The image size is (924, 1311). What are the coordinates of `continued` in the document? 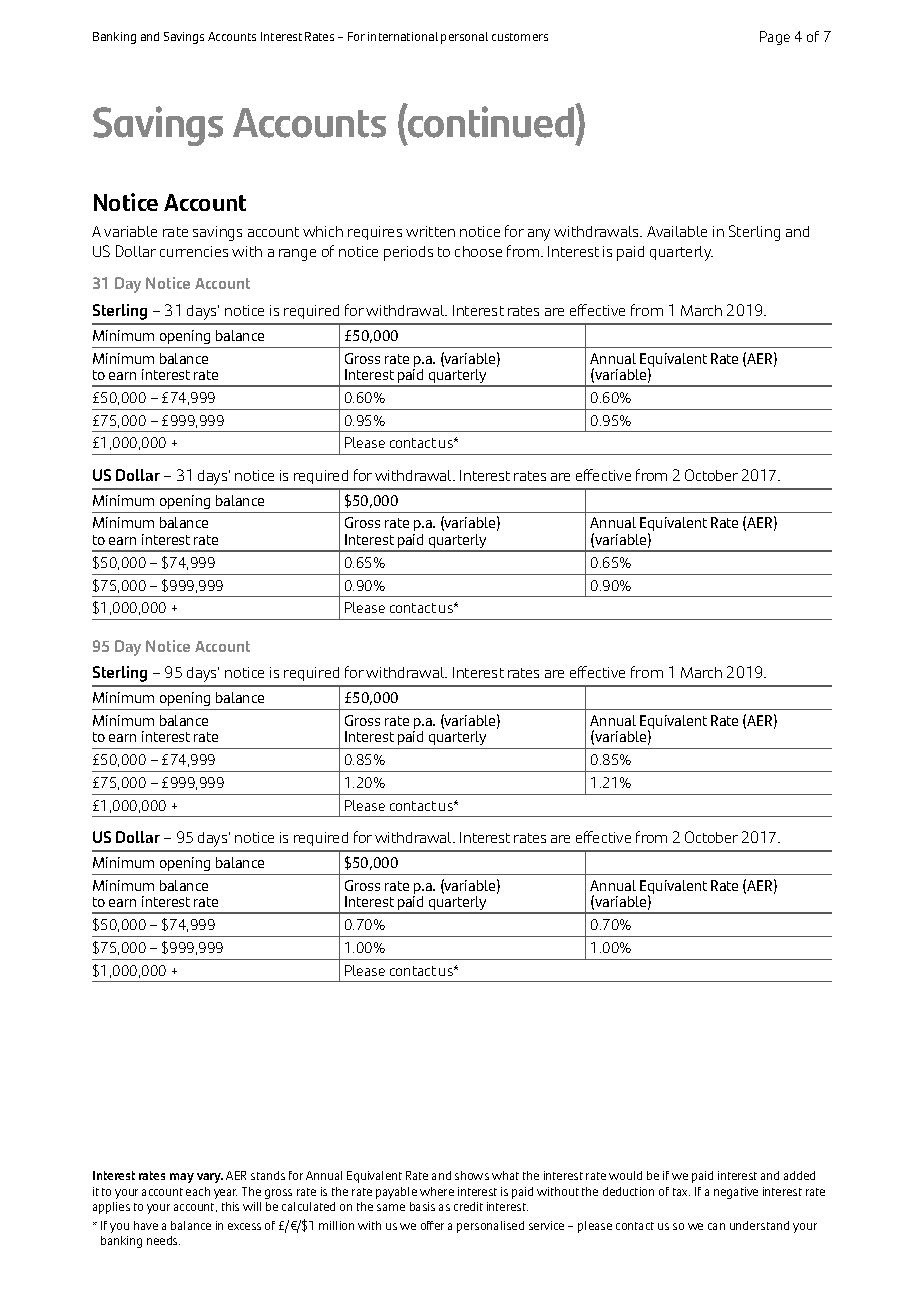 It's located at (491, 121).
